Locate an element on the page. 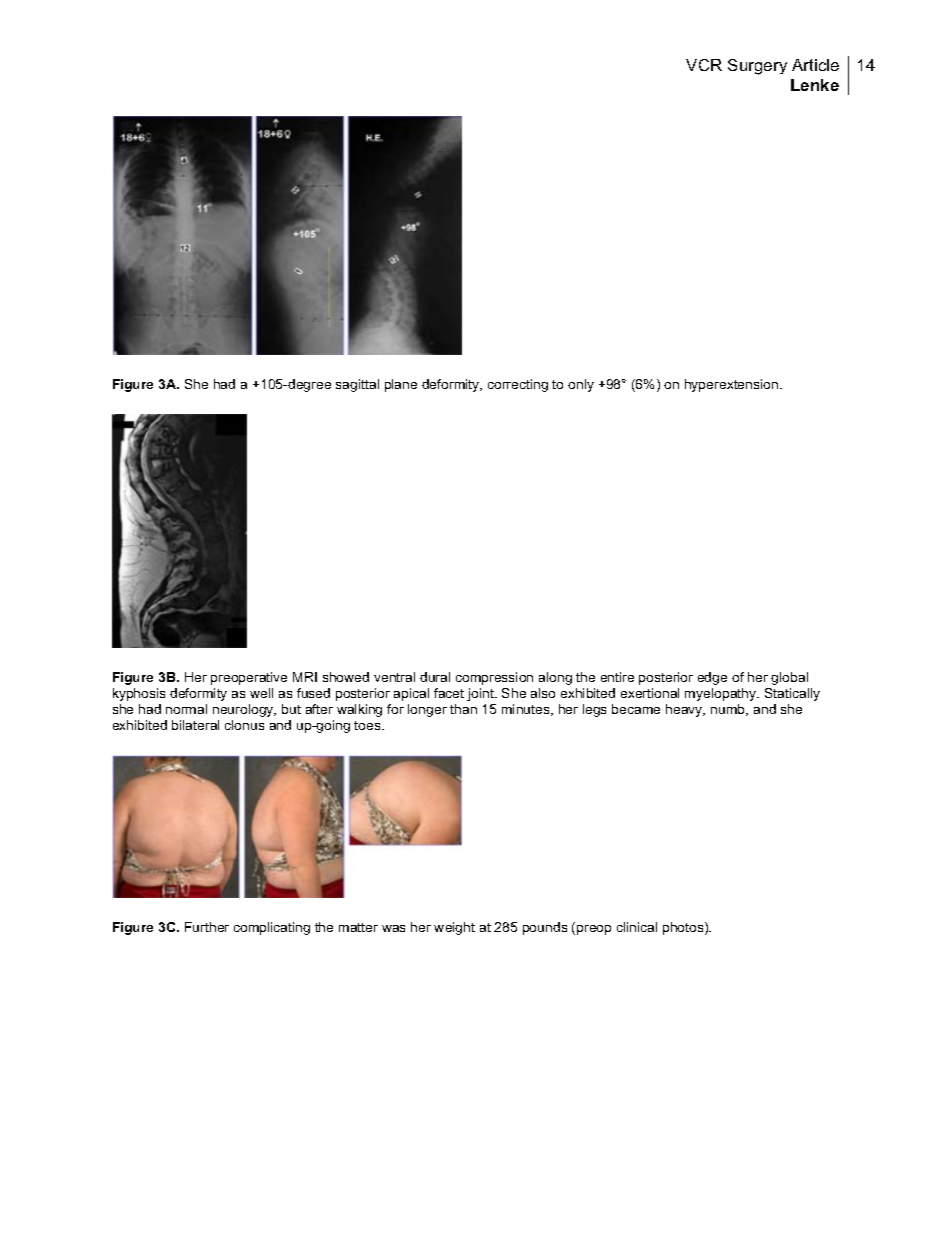 The image size is (952, 1233). Further is located at coordinates (207, 927).
